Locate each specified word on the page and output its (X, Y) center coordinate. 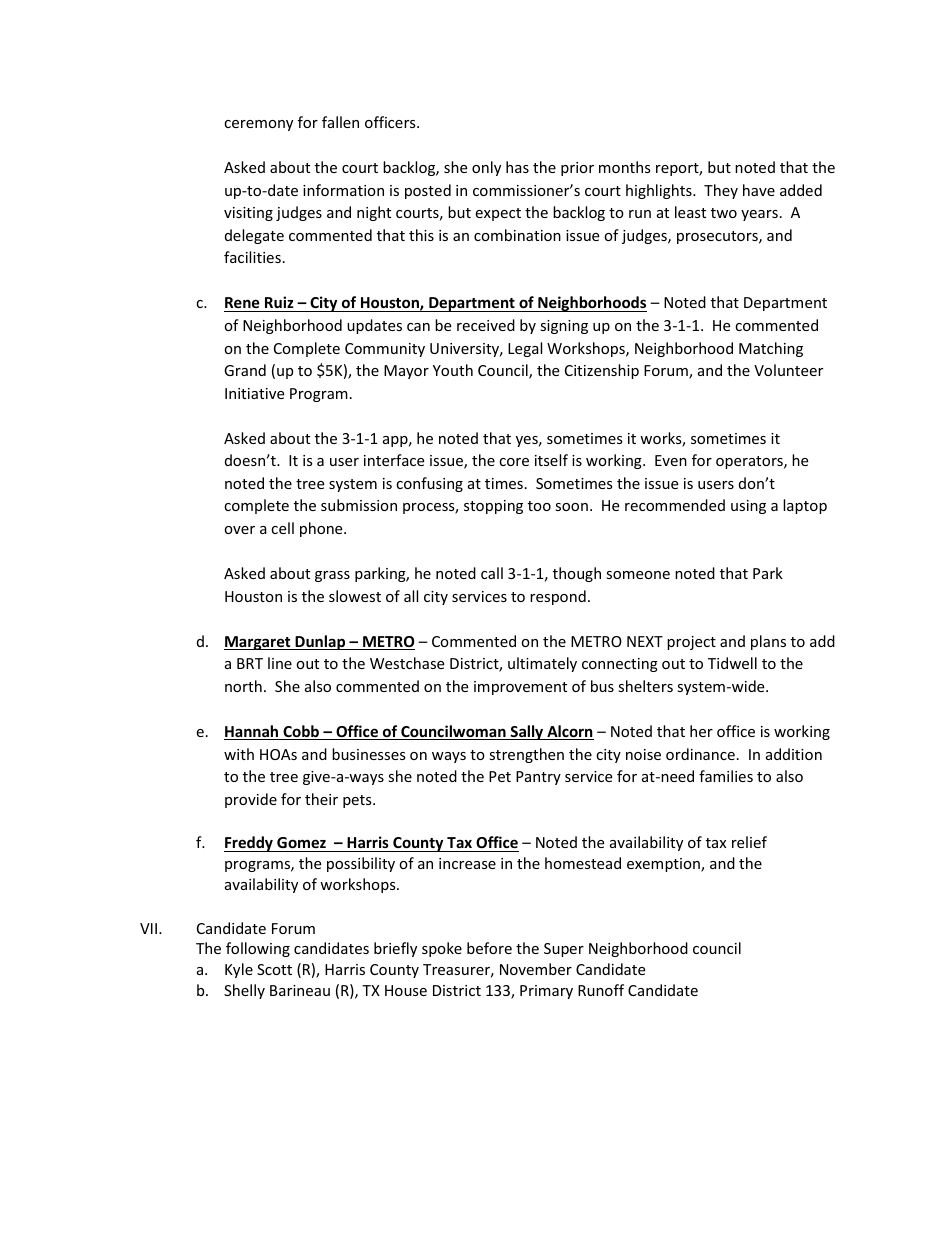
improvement (520, 688)
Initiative (254, 393)
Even (671, 460)
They (721, 191)
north (243, 686)
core (514, 462)
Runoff (601, 990)
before (489, 948)
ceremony (258, 125)
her (701, 731)
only (486, 168)
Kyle (239, 970)
